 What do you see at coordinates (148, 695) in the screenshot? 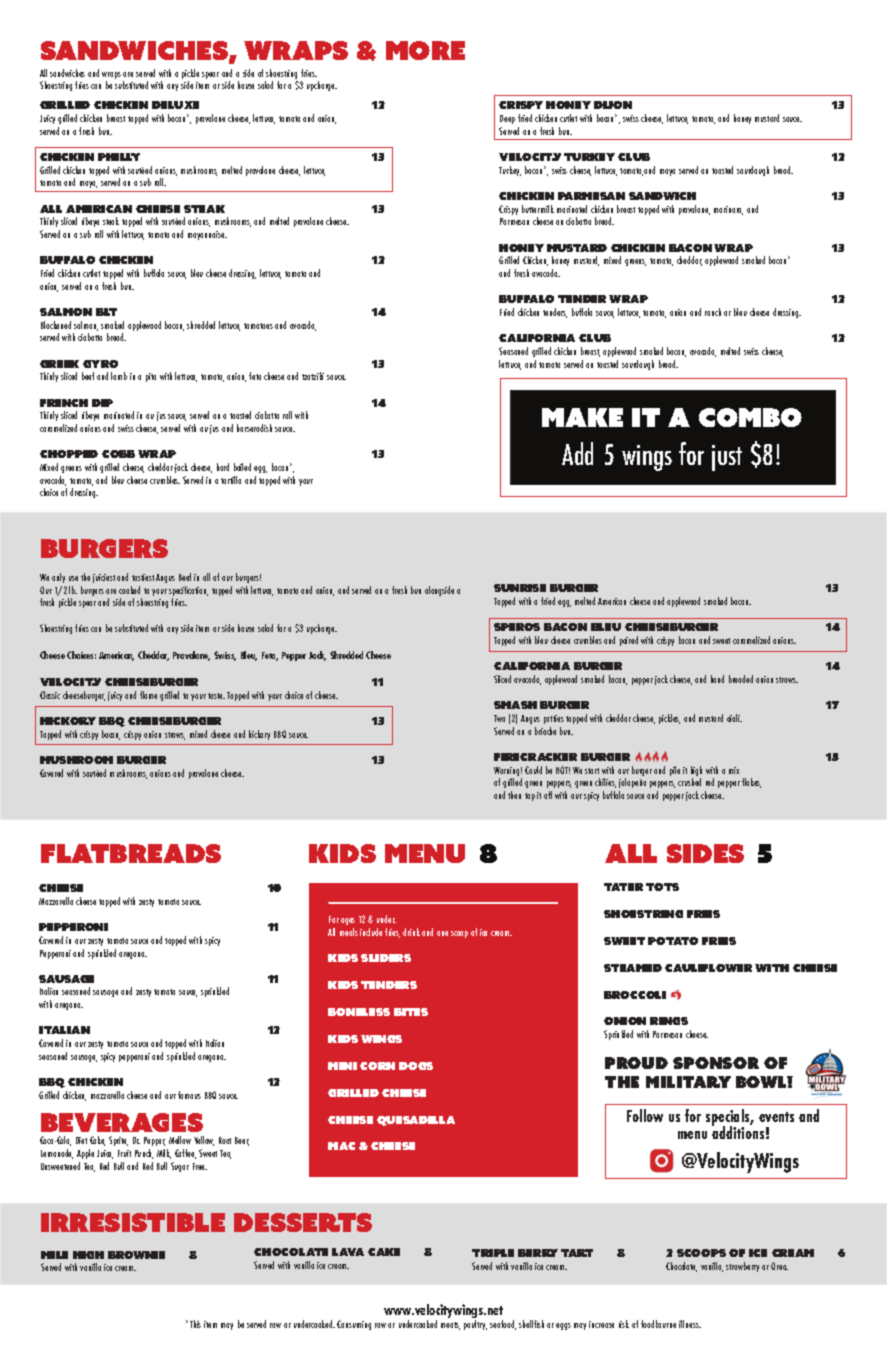
I see `flame` at bounding box center [148, 695].
